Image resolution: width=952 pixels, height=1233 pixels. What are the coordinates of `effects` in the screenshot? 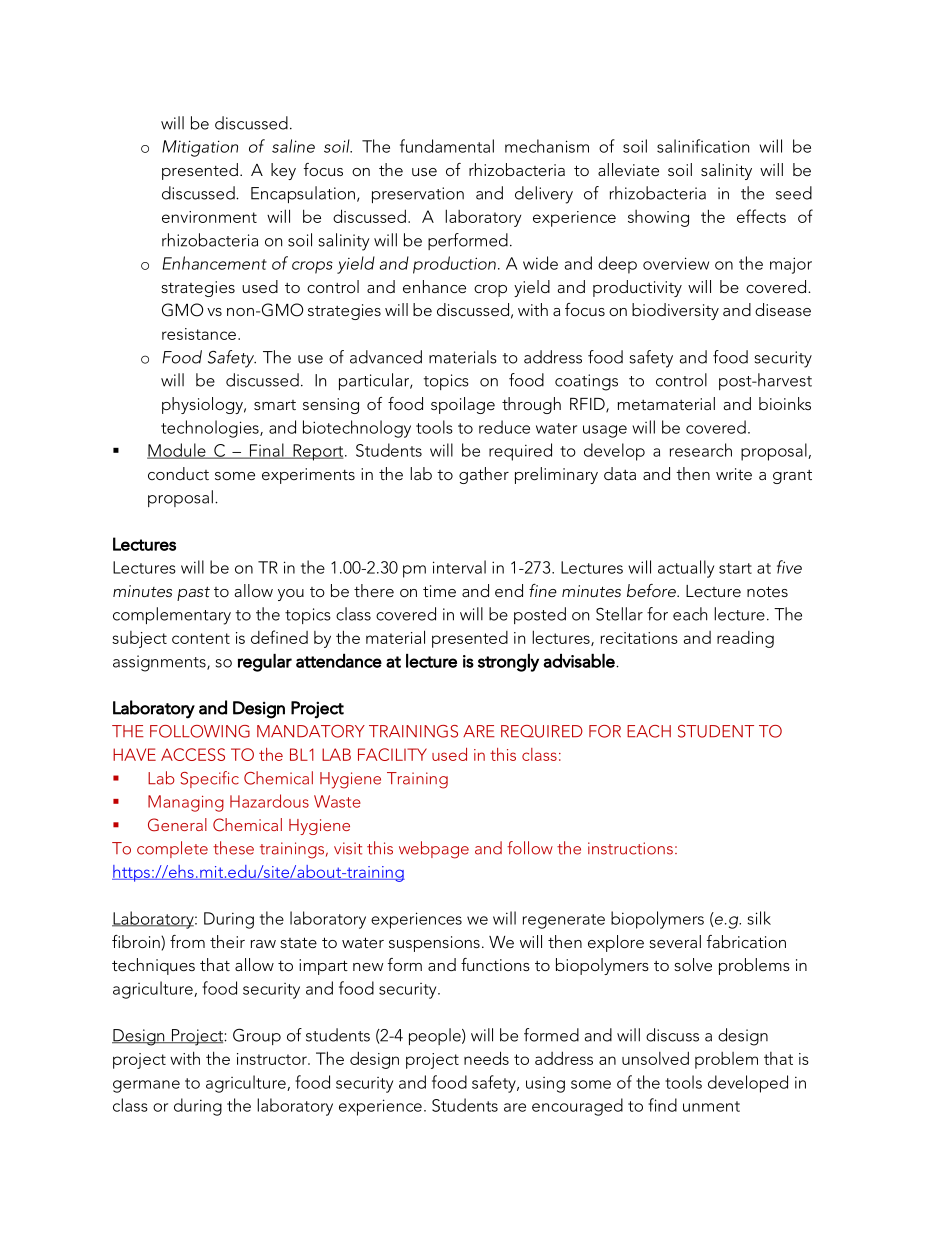 It's located at (761, 216).
